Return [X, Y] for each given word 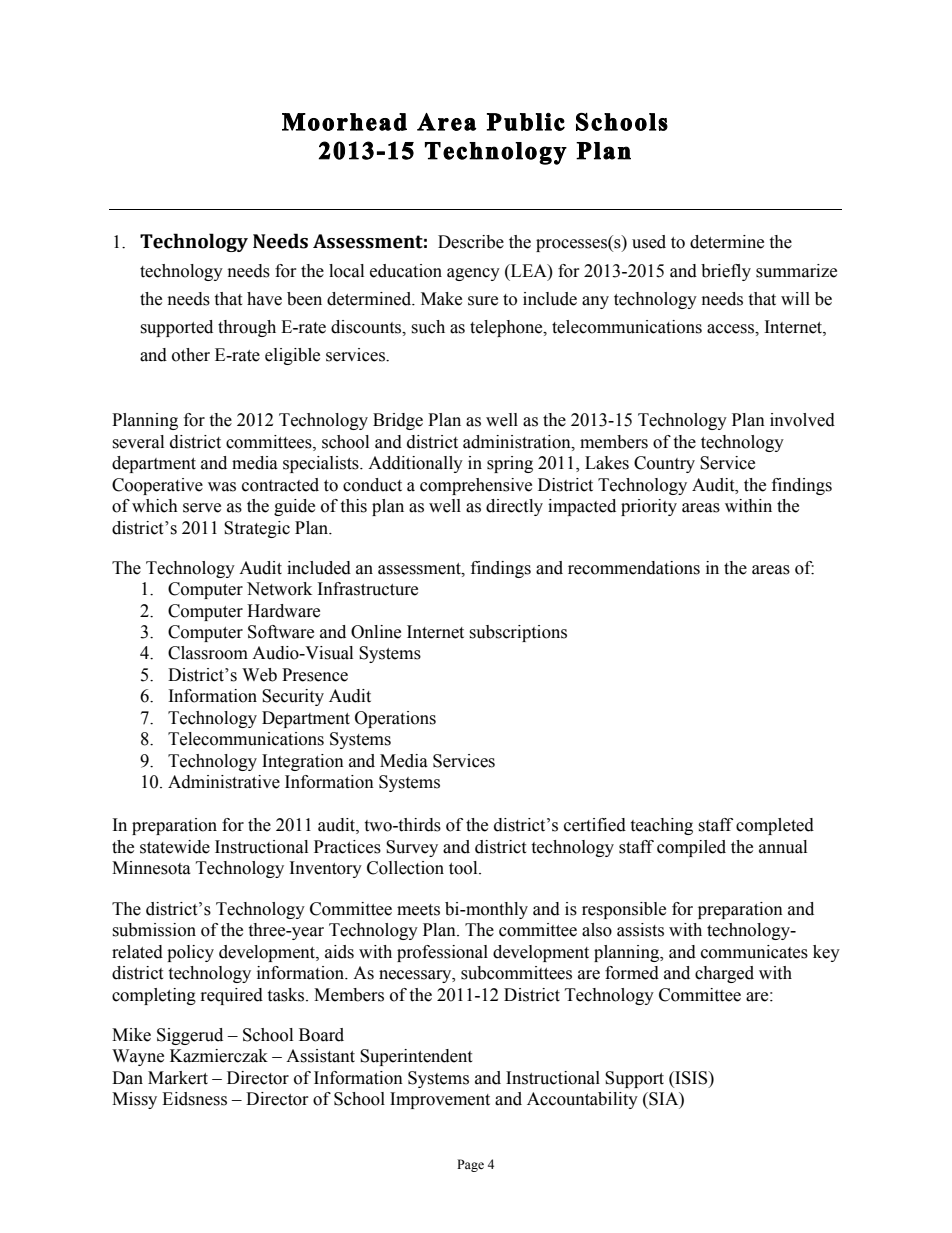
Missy [134, 1100]
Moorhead [344, 122]
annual [783, 847]
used [649, 242]
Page [470, 1165]
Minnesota [151, 868]
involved [802, 420]
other [191, 355]
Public [526, 122]
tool [464, 868]
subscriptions [518, 633]
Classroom [208, 653]
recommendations [634, 568]
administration [518, 442]
